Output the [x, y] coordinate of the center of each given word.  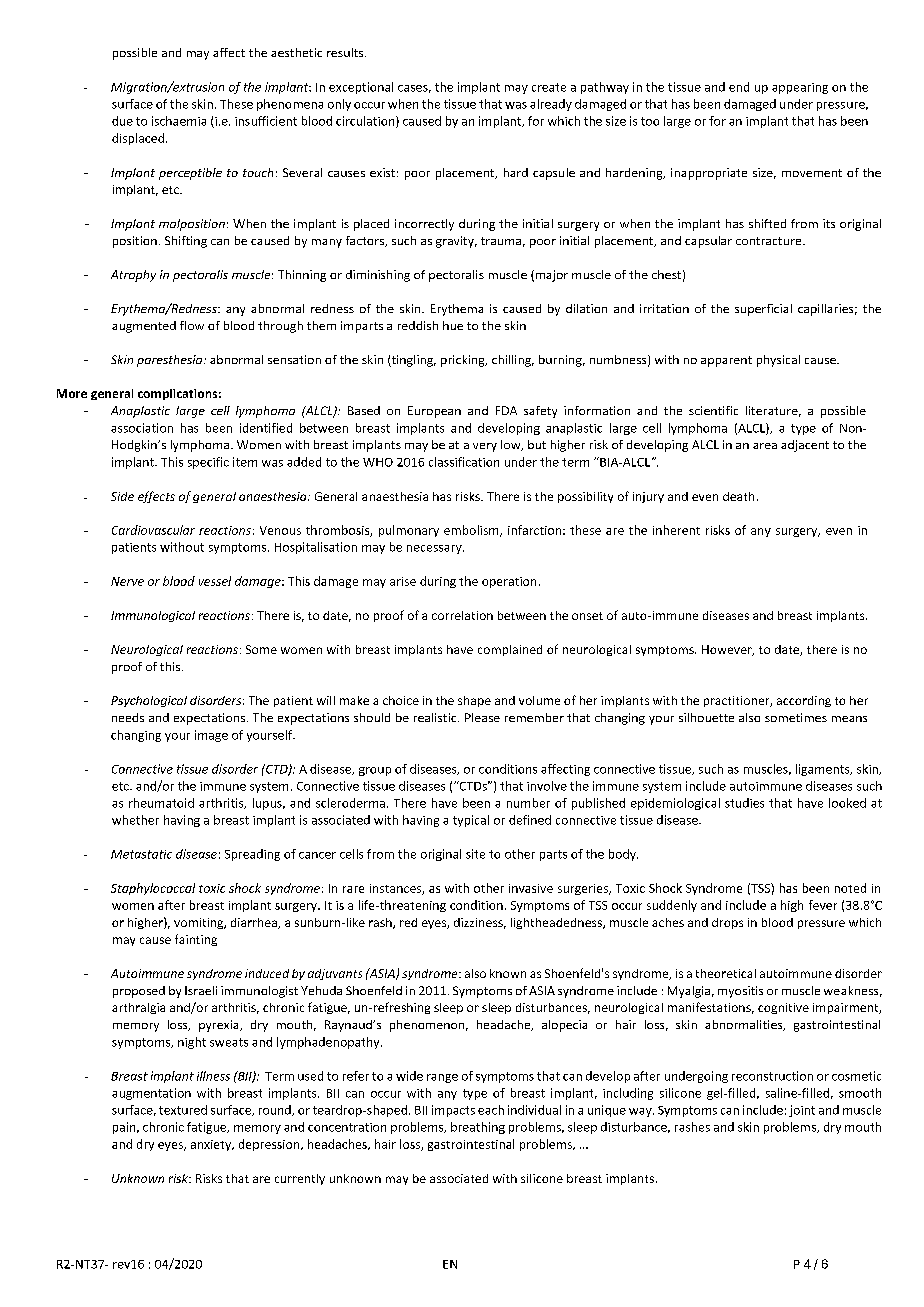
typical [471, 821]
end [739, 87]
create [549, 87]
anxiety [212, 1145]
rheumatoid [161, 803]
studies [744, 803]
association [142, 428]
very [485, 447]
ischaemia [179, 121]
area [765, 446]
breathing [478, 1128]
